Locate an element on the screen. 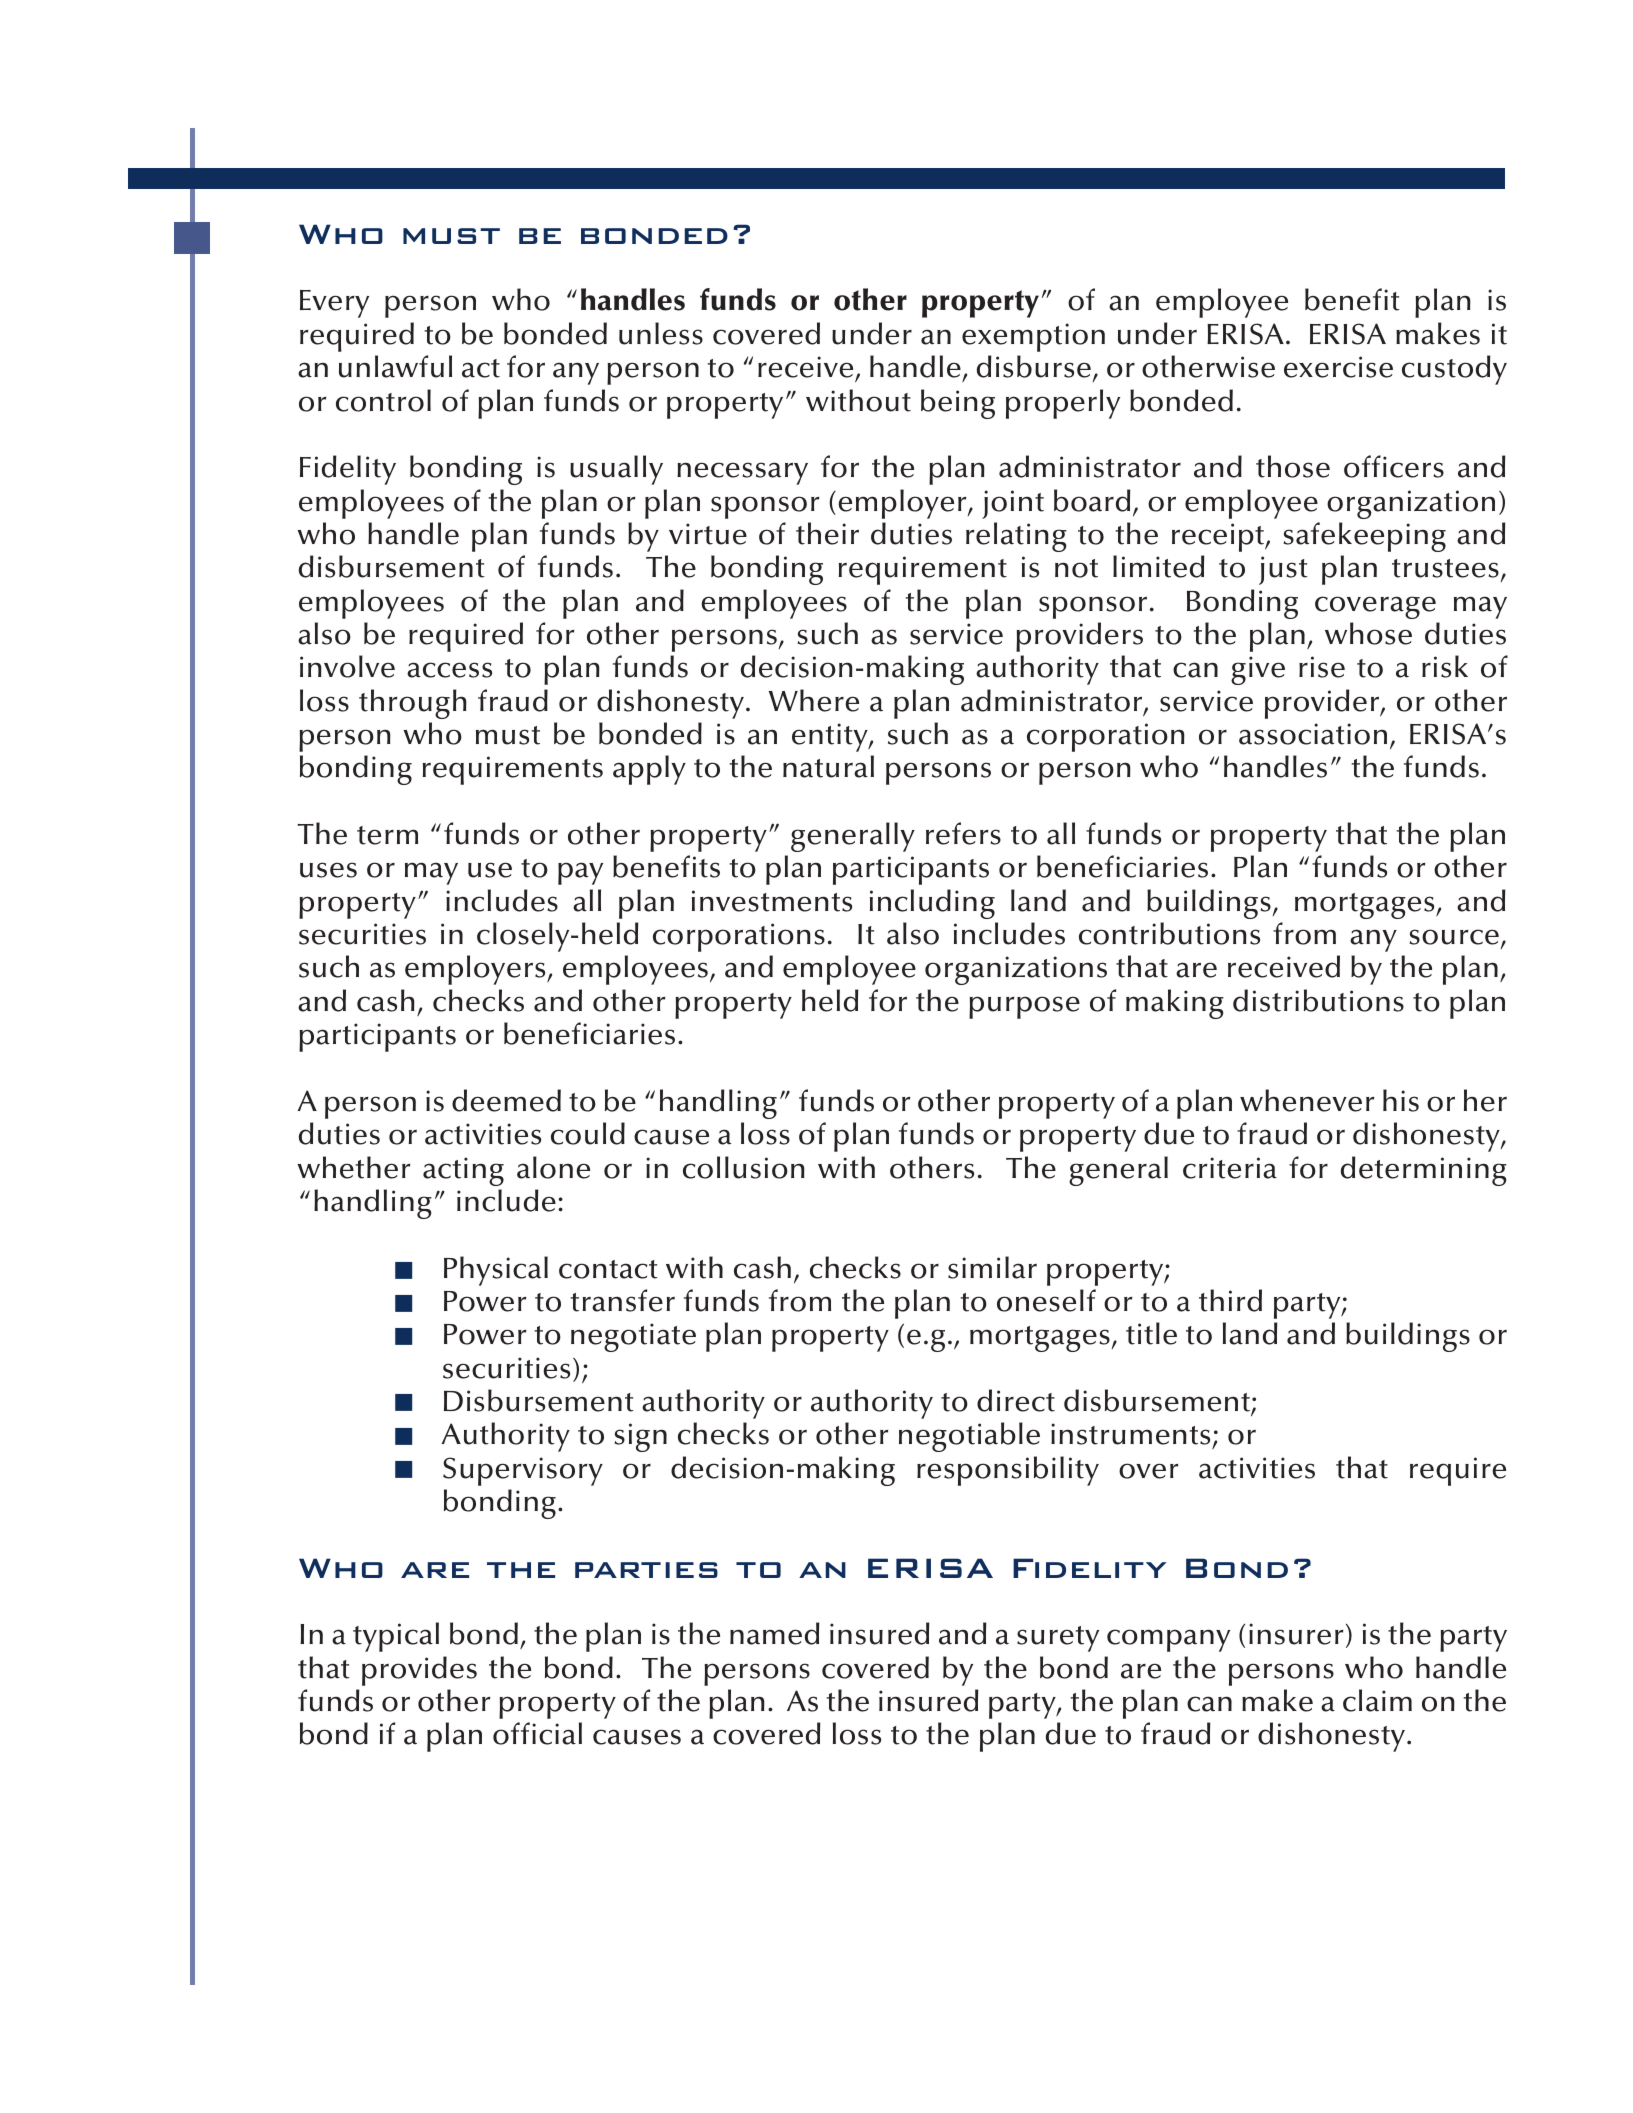  claim is located at coordinates (1377, 1700).
